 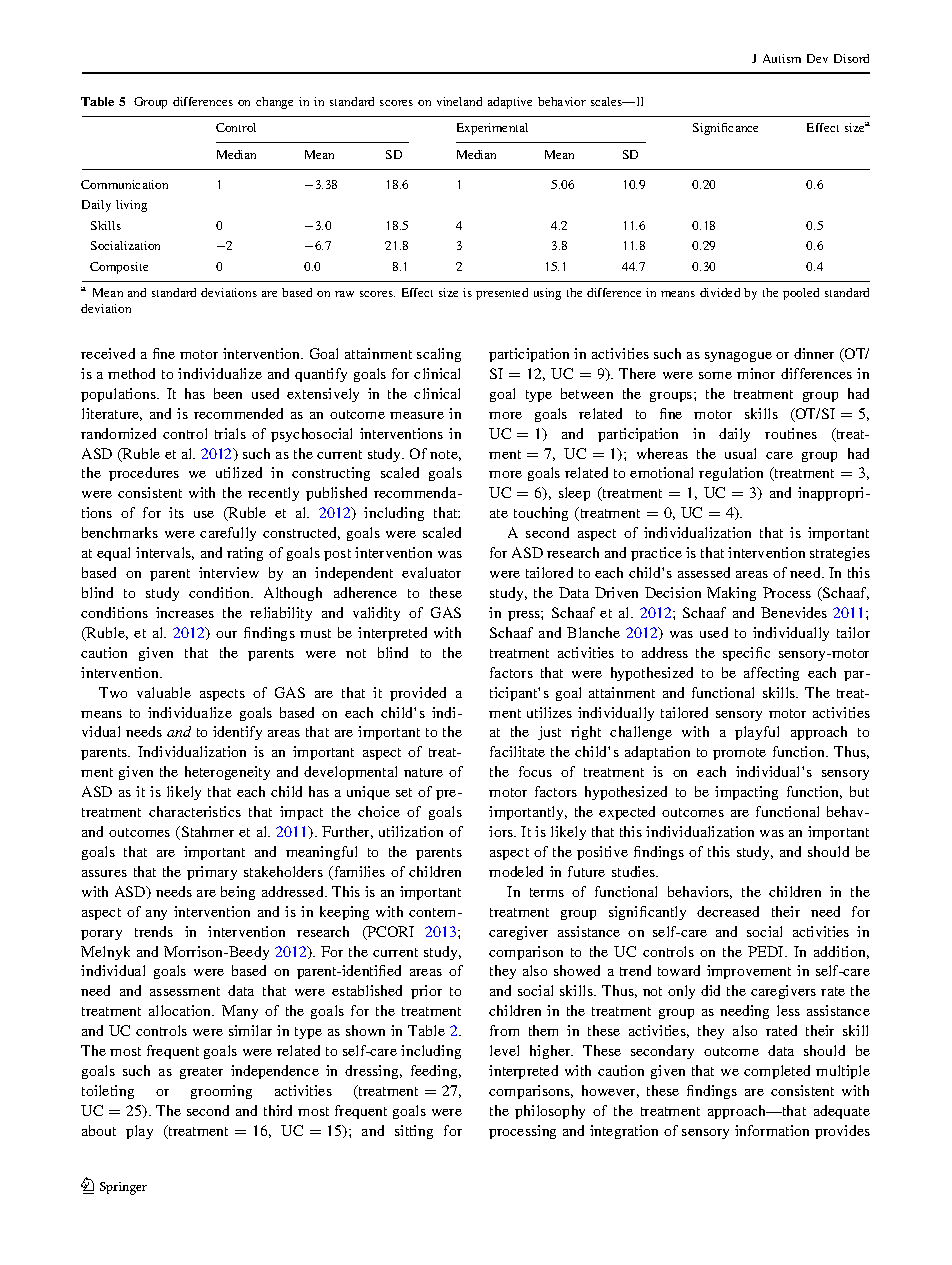 What do you see at coordinates (274, 103) in the page?
I see `change` at bounding box center [274, 103].
